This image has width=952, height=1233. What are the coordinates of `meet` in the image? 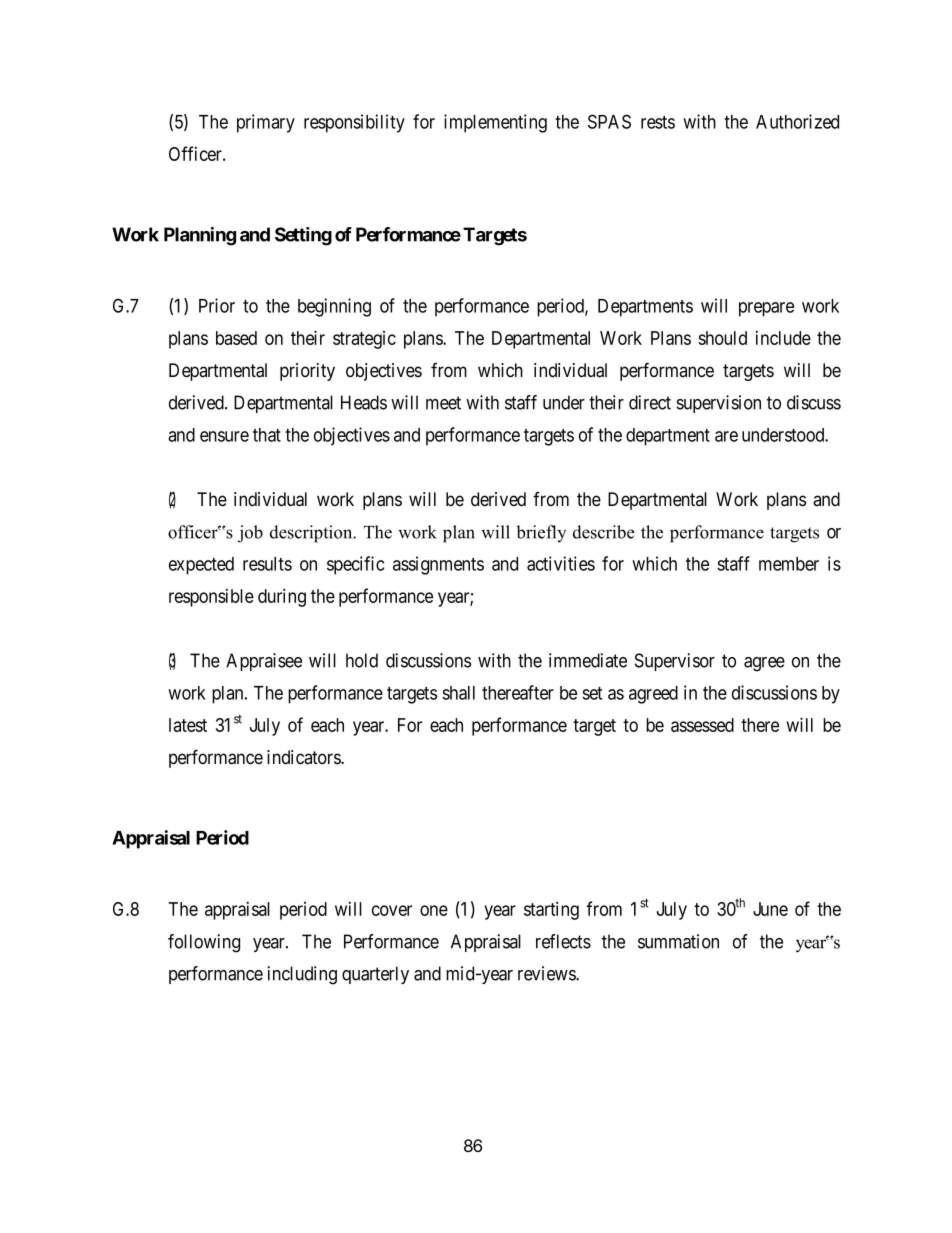 It's located at (443, 403).
